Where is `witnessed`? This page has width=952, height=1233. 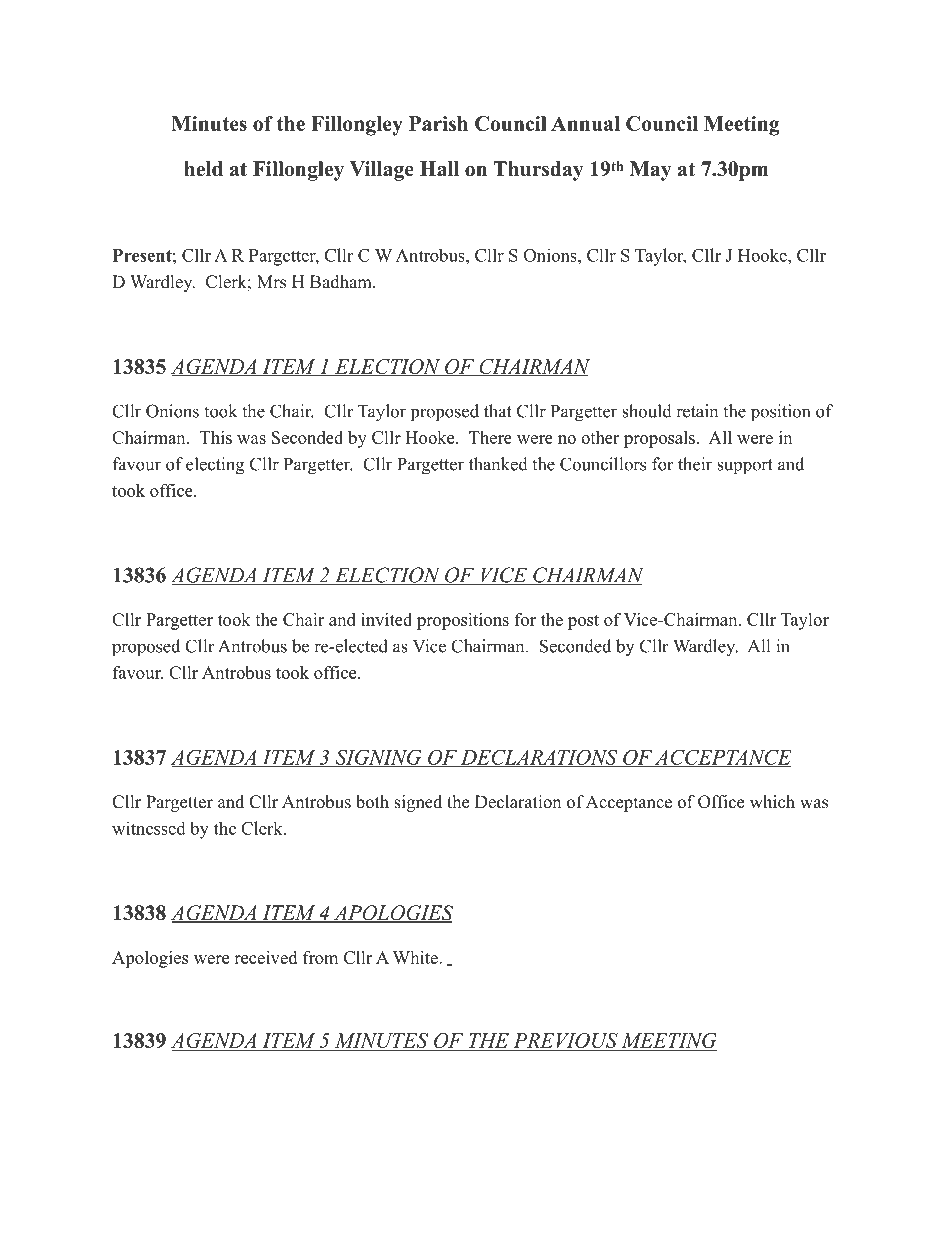 witnessed is located at coordinates (149, 828).
